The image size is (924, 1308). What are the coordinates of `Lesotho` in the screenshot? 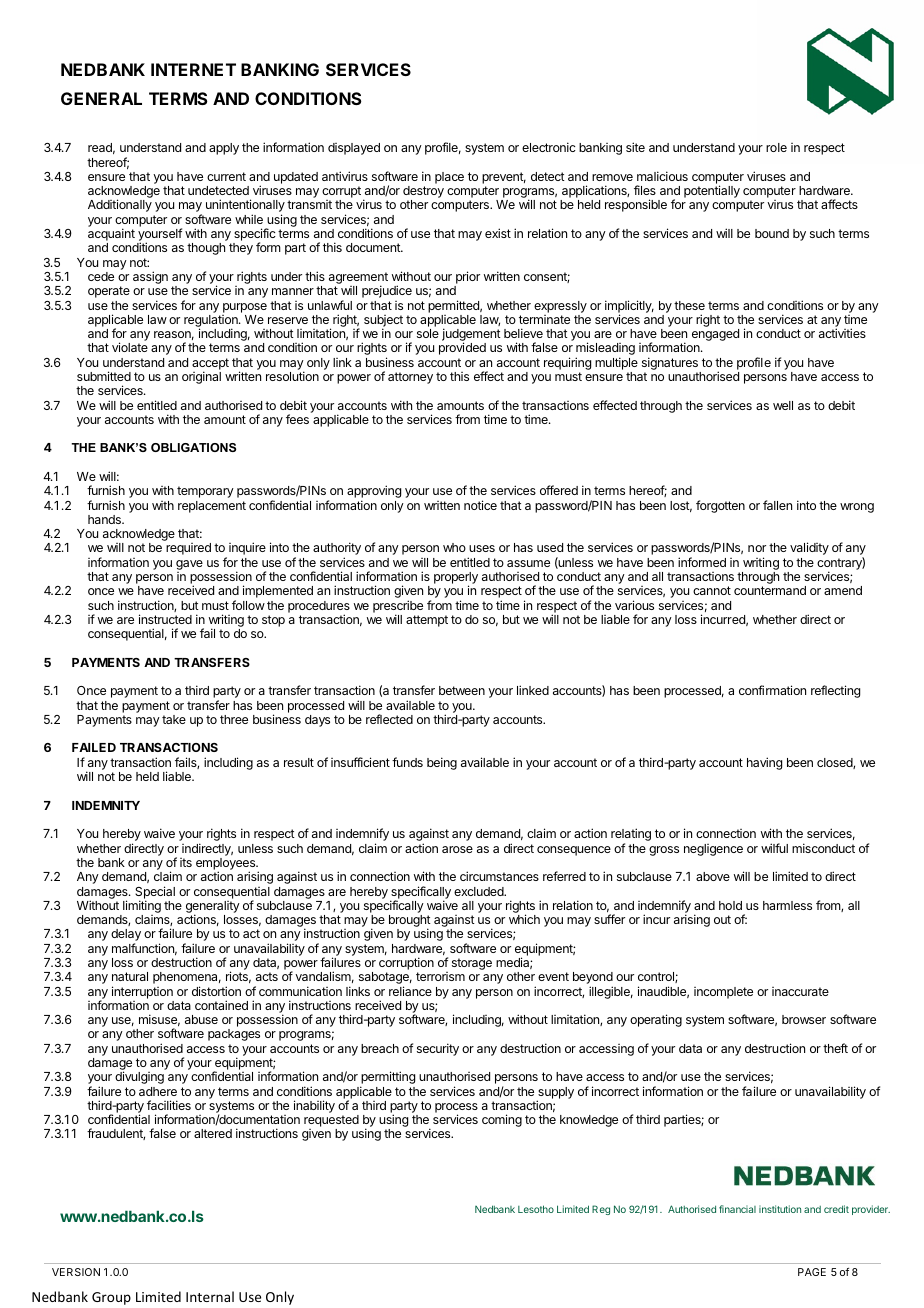 It's located at (536, 1209).
